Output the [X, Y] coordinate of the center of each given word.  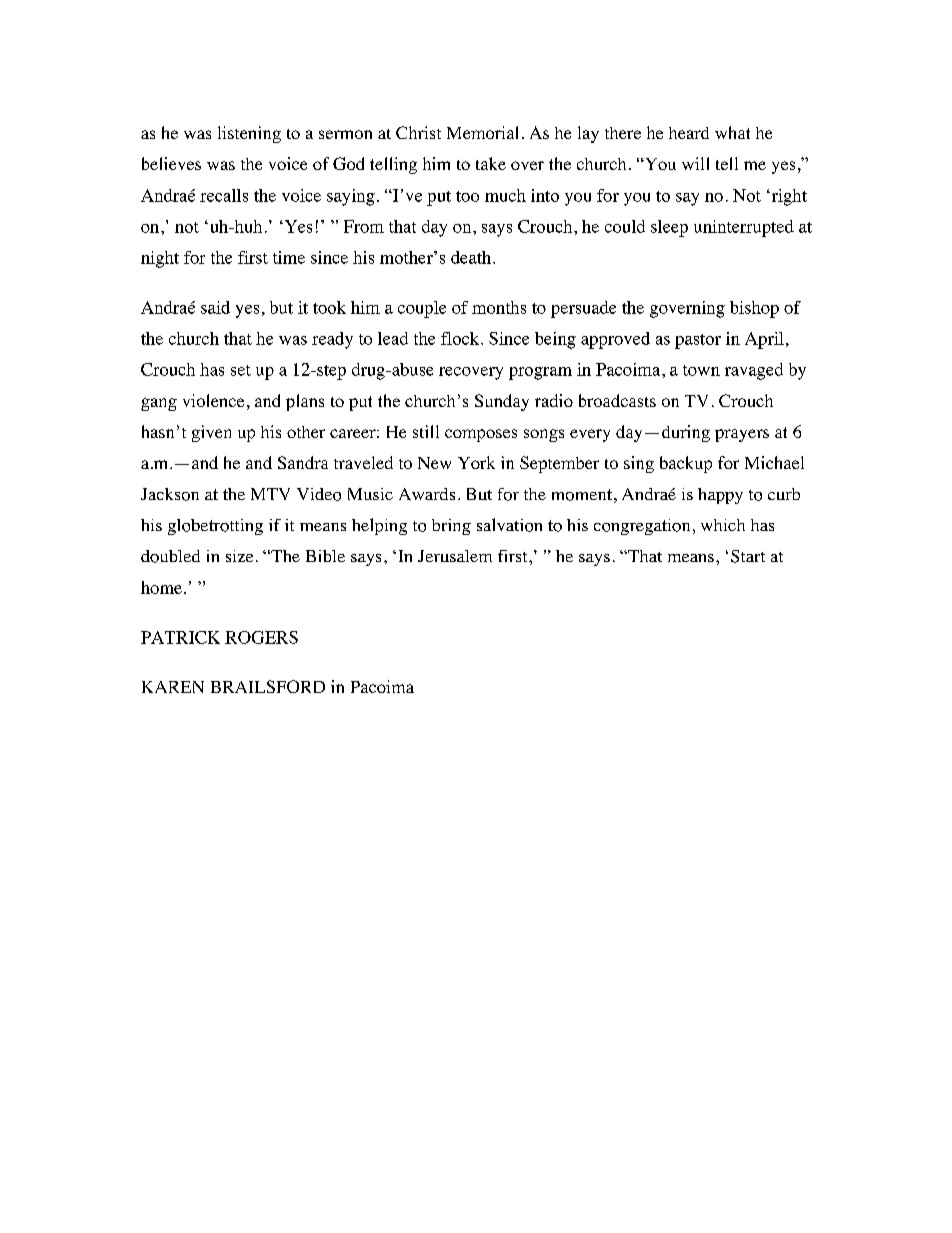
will [695, 163]
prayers [742, 435]
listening [249, 134]
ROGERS [261, 637]
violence [213, 400]
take [491, 163]
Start [748, 556]
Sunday [502, 402]
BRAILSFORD [268, 686]
